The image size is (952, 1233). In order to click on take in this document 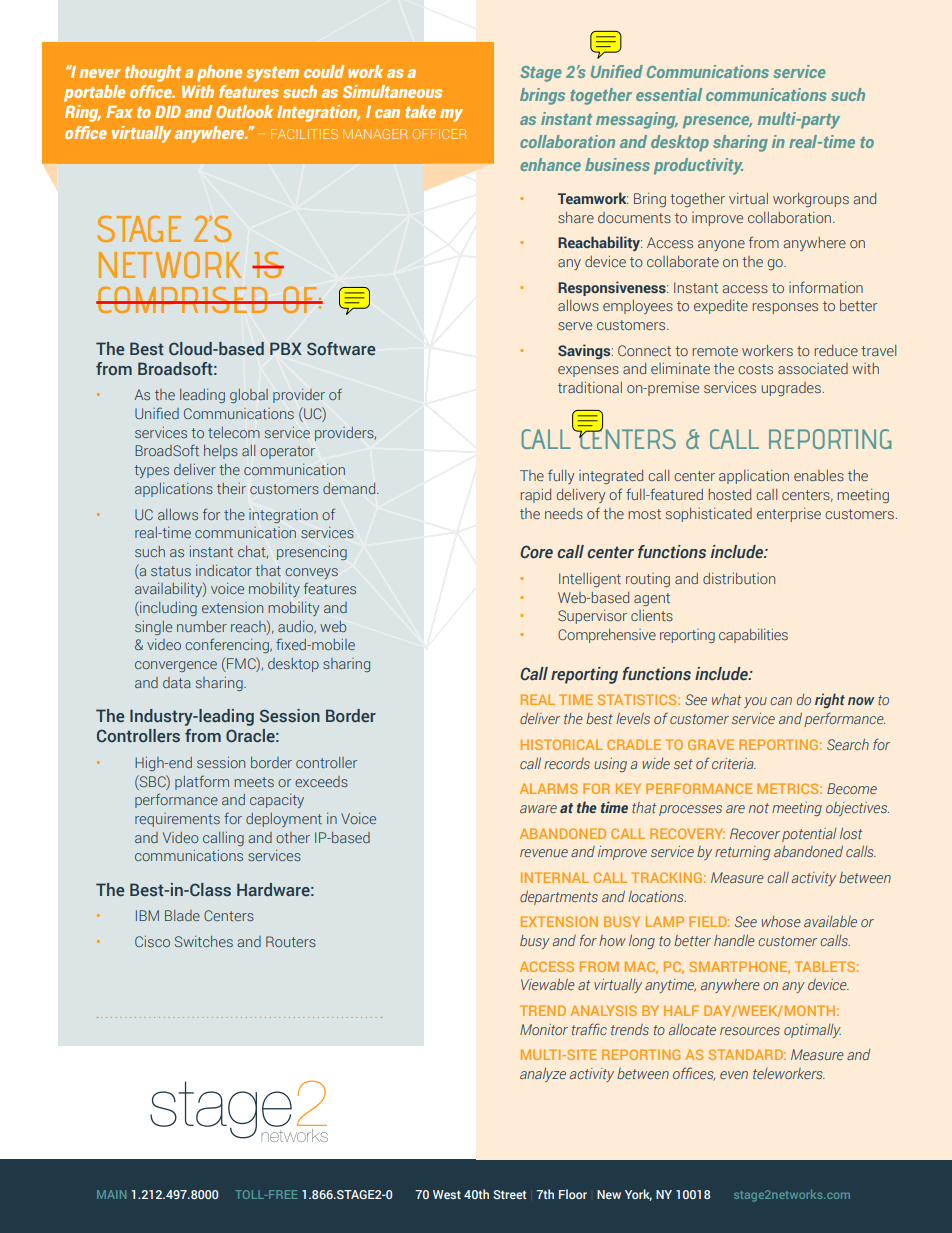, I will do `click(420, 111)`.
